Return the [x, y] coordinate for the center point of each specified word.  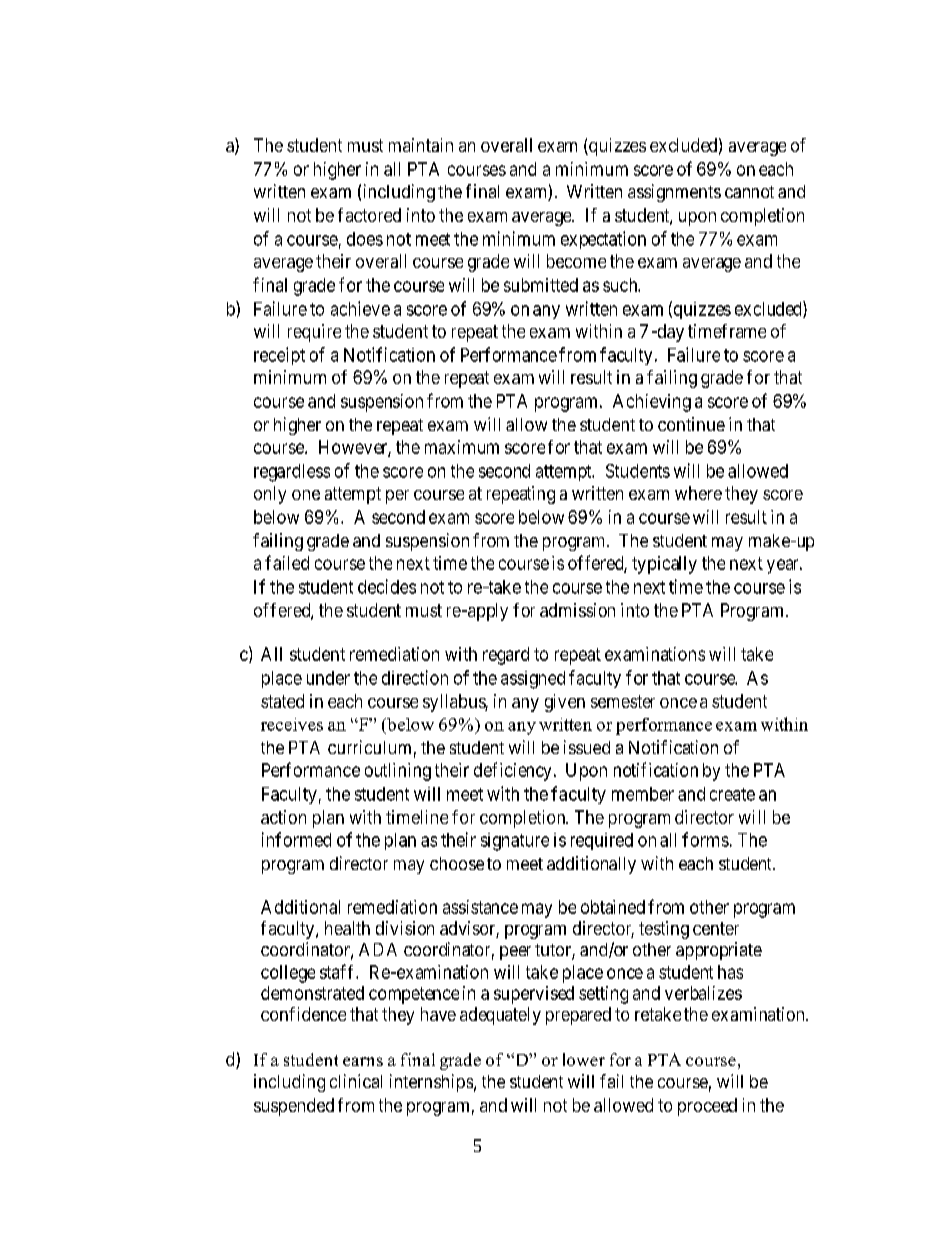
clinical [356, 1081]
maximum [462, 447]
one [306, 495]
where [698, 493]
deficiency [512, 771]
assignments [674, 193]
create [732, 794]
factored [369, 215]
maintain [421, 145]
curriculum [369, 747]
